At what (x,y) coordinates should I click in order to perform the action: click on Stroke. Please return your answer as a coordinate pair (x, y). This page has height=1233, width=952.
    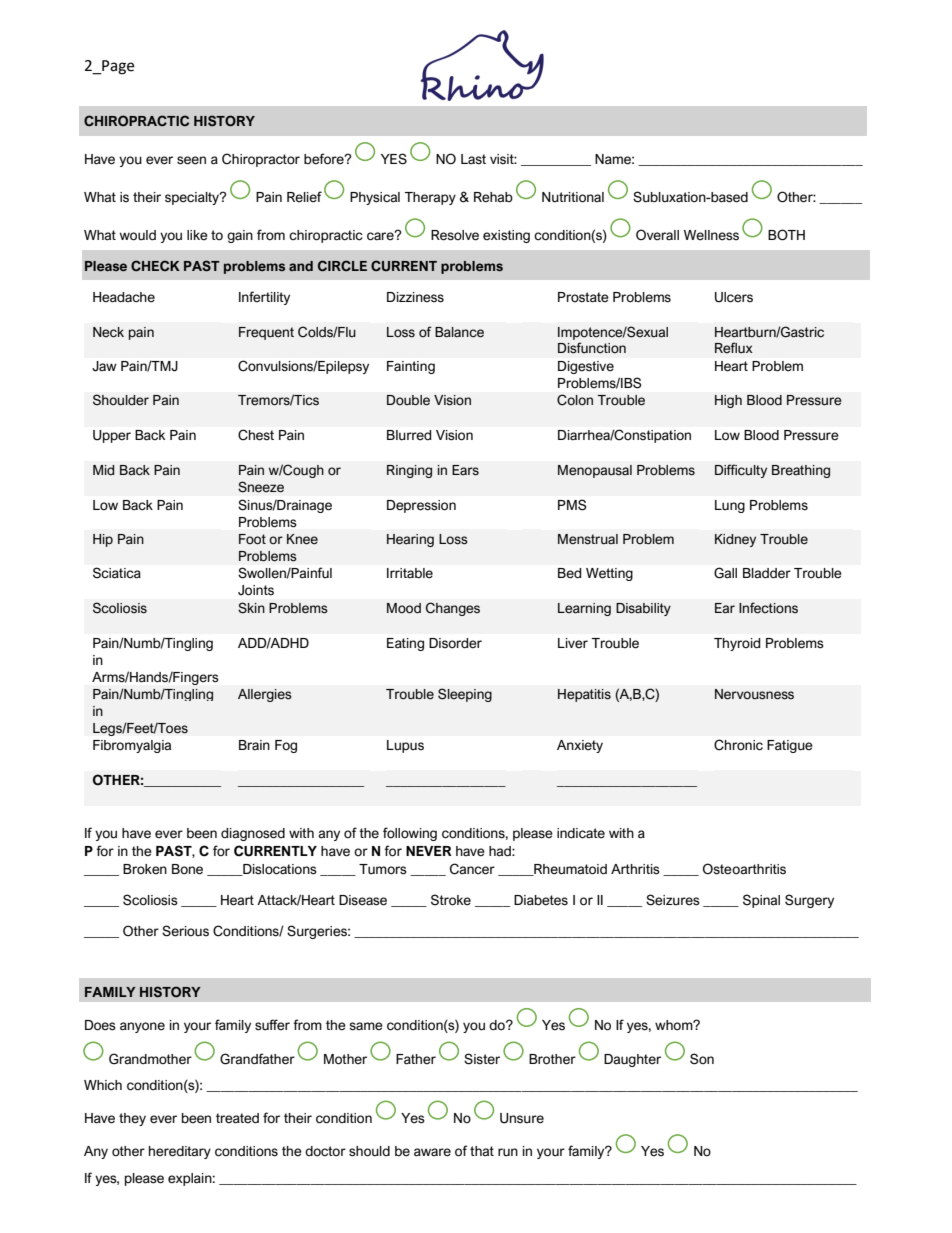
    Looking at the image, I should click on (451, 900).
